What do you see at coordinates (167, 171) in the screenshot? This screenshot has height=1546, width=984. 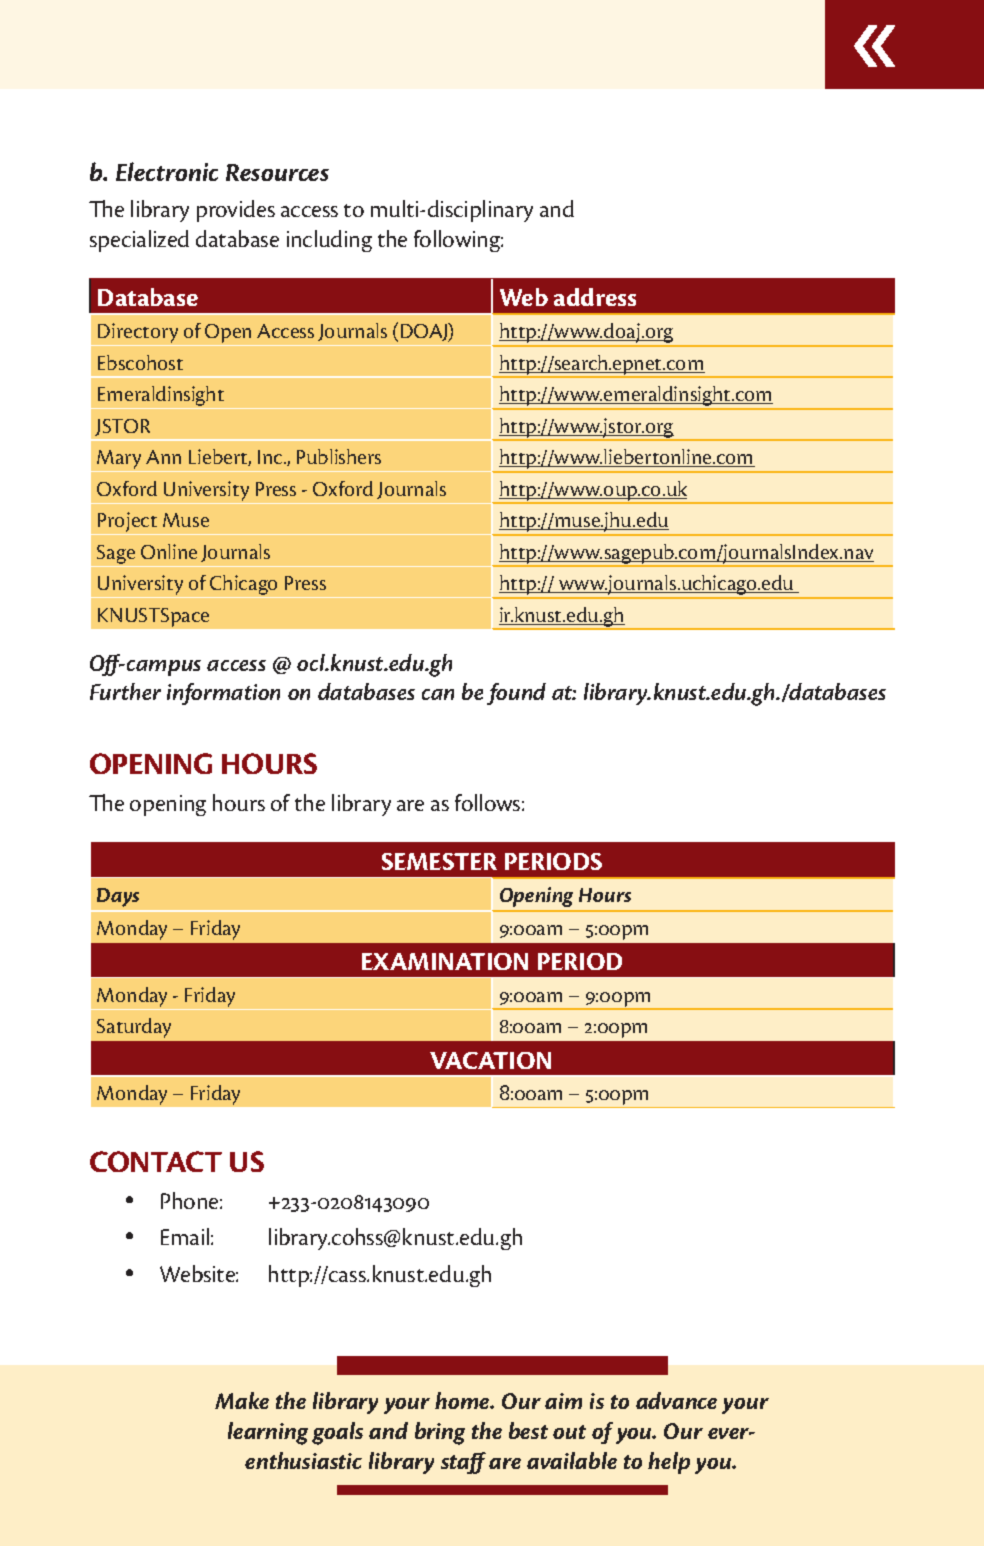 I see `Electronic` at bounding box center [167, 171].
